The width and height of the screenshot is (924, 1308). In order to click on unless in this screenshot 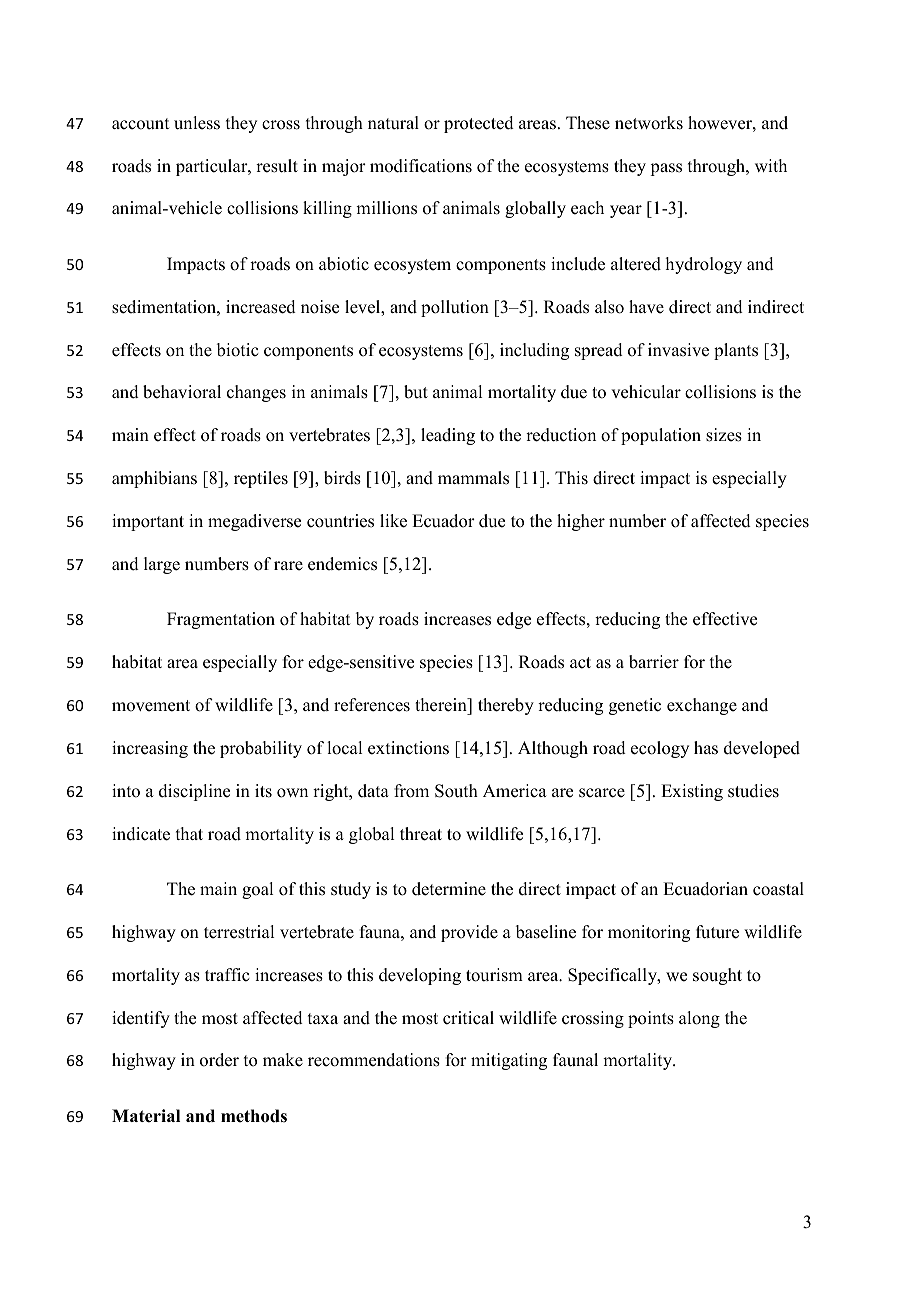, I will do `click(197, 123)`.
